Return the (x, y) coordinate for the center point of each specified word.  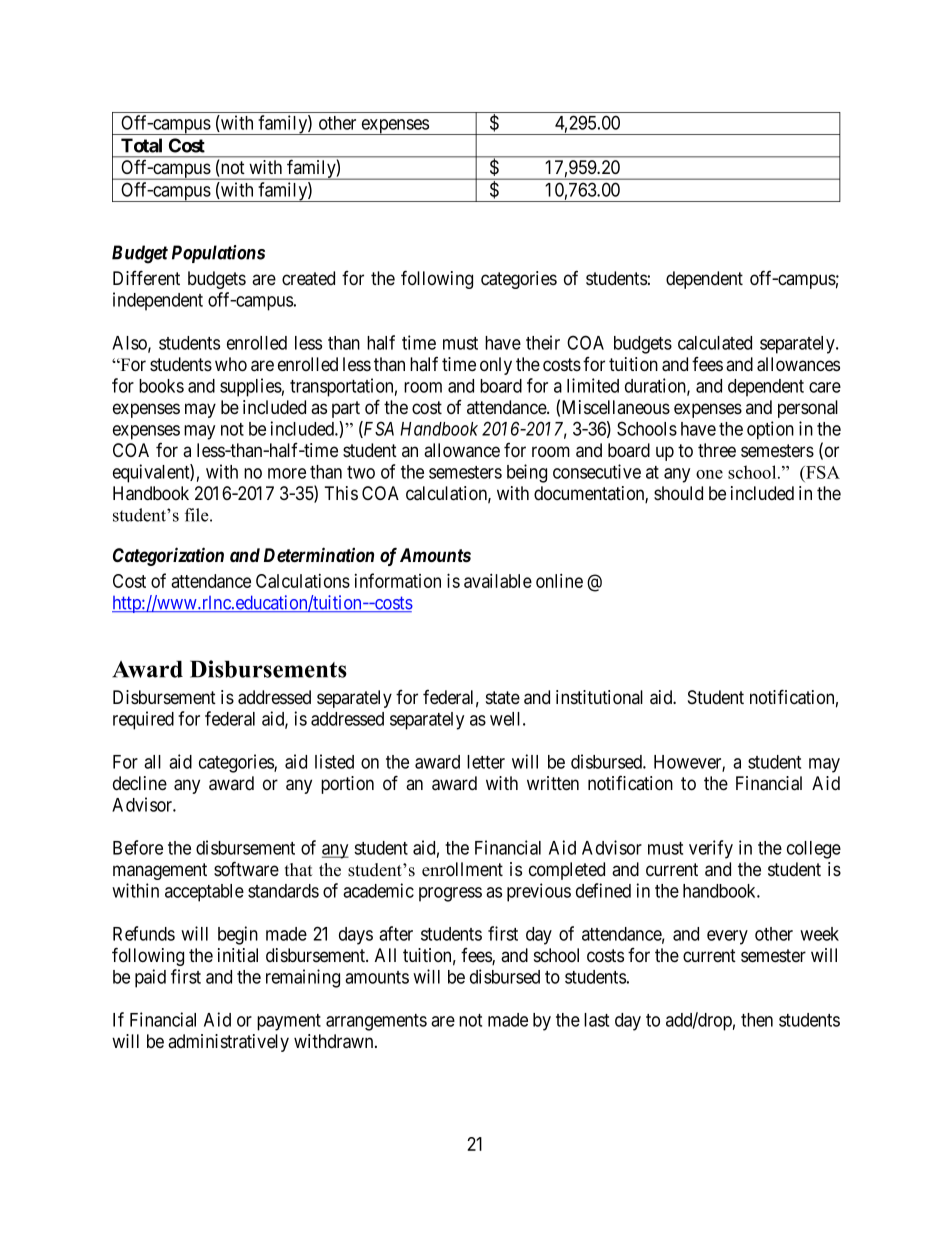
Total (141, 145)
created (308, 278)
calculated (715, 343)
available (498, 580)
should (678, 493)
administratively (228, 1043)
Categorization (168, 556)
